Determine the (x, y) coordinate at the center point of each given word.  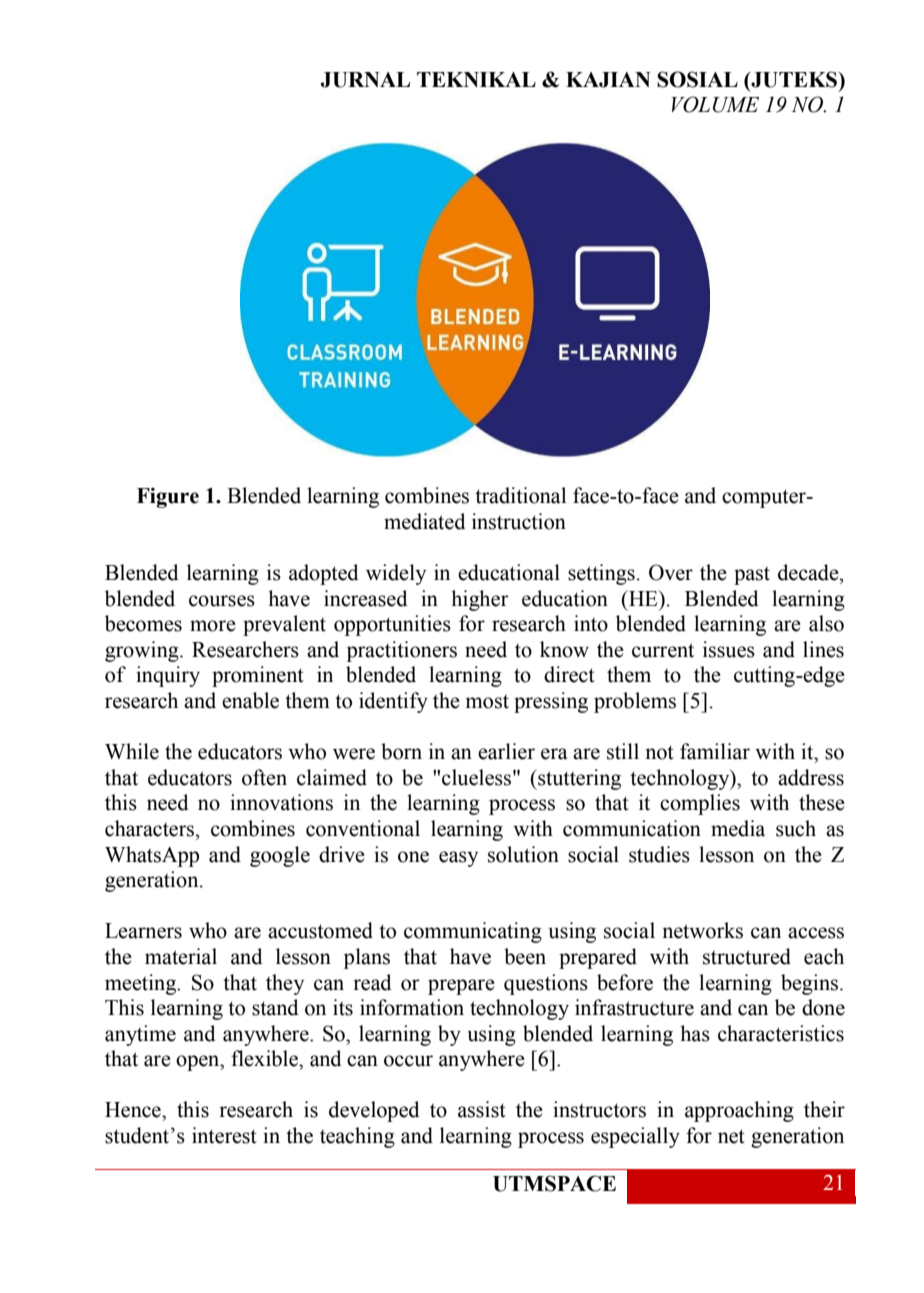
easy (458, 859)
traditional (520, 495)
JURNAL (365, 80)
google (280, 856)
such (796, 828)
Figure (168, 497)
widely (396, 574)
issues (729, 649)
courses (222, 601)
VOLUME (715, 104)
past (752, 576)
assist (482, 1109)
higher (480, 600)
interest (224, 1135)
